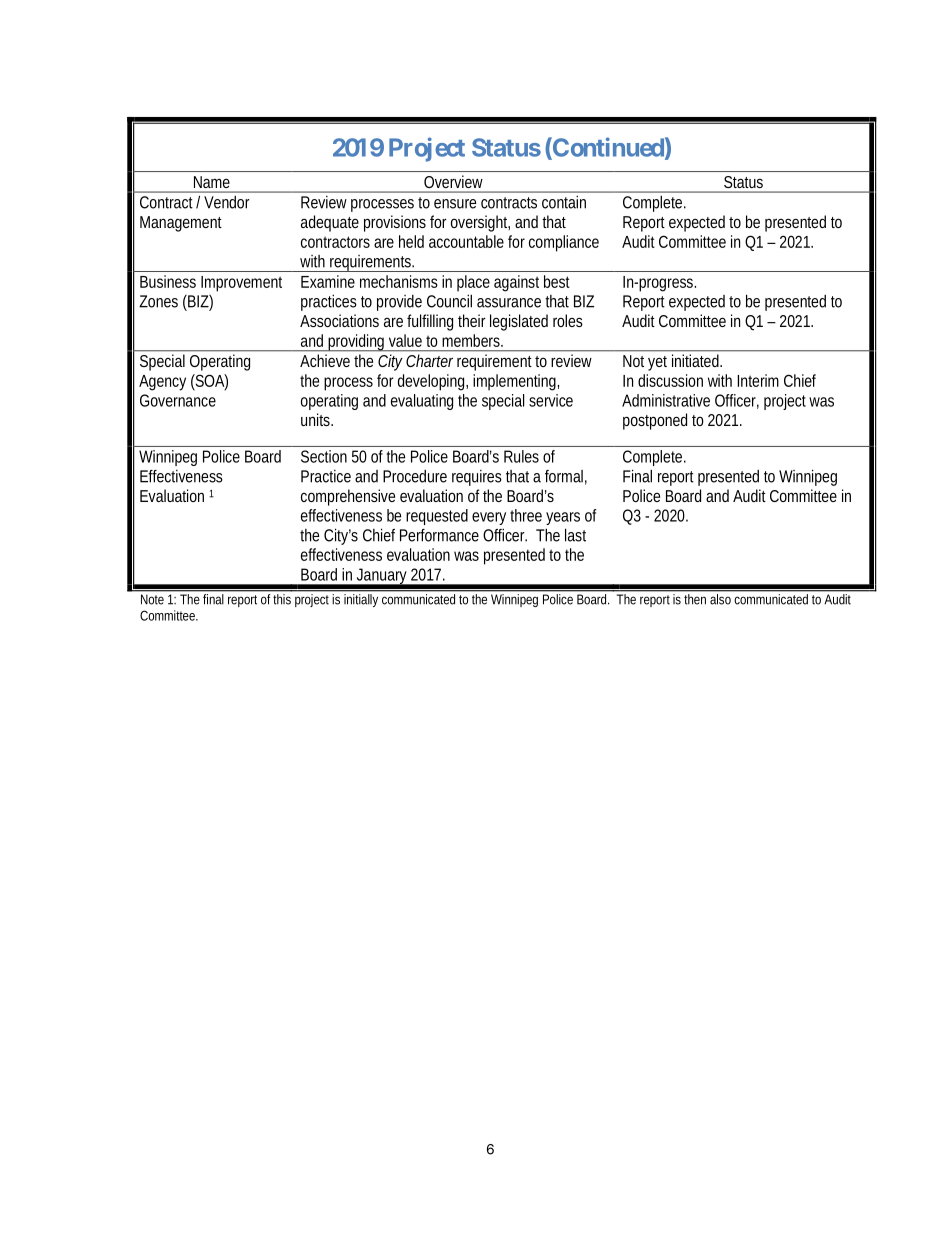 Image resolution: width=952 pixels, height=1233 pixels. Describe the element at coordinates (152, 599) in the screenshot. I see `Note` at that location.
